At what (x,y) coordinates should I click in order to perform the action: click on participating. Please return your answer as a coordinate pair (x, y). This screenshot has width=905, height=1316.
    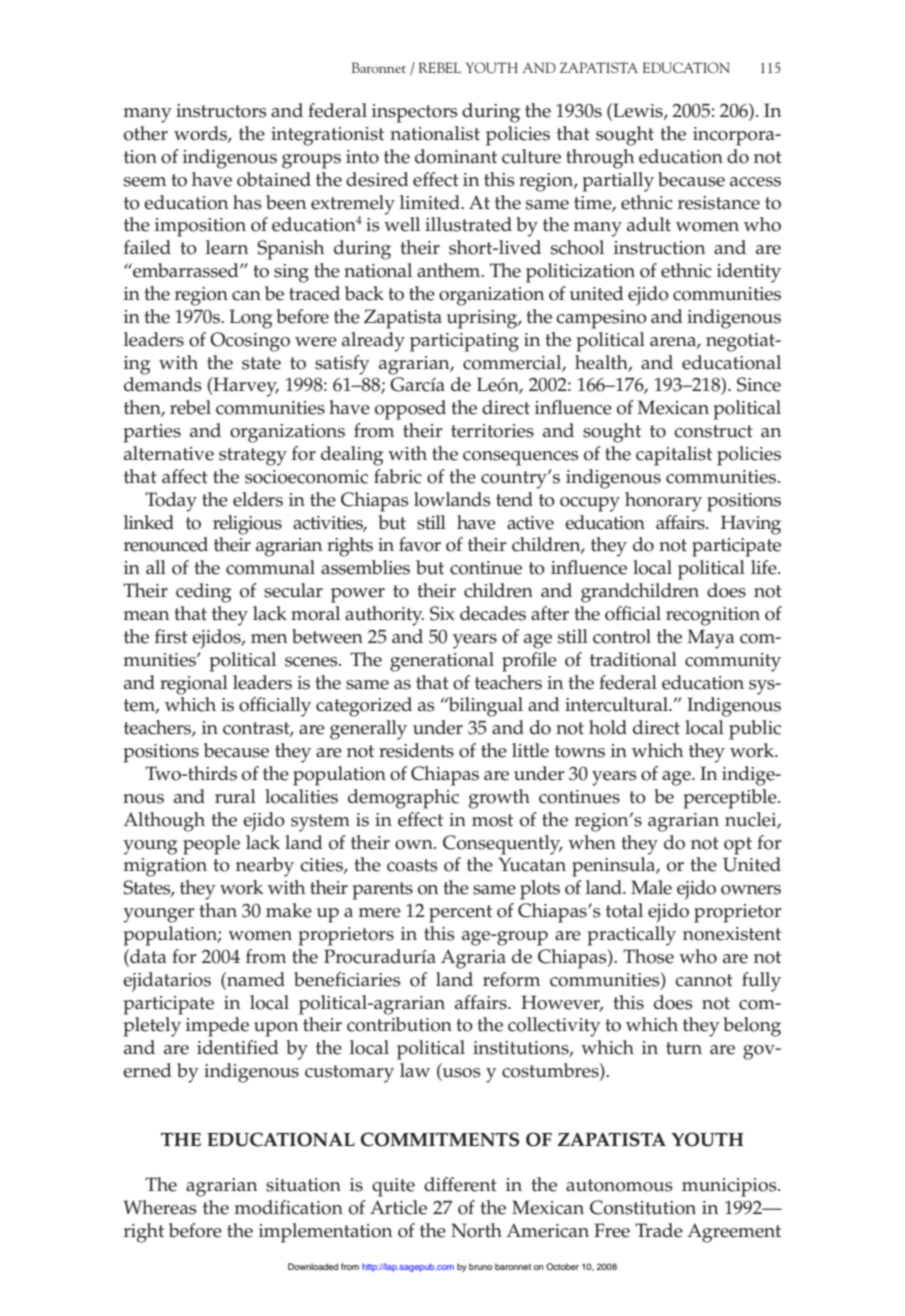
    Looking at the image, I should click on (464, 342).
